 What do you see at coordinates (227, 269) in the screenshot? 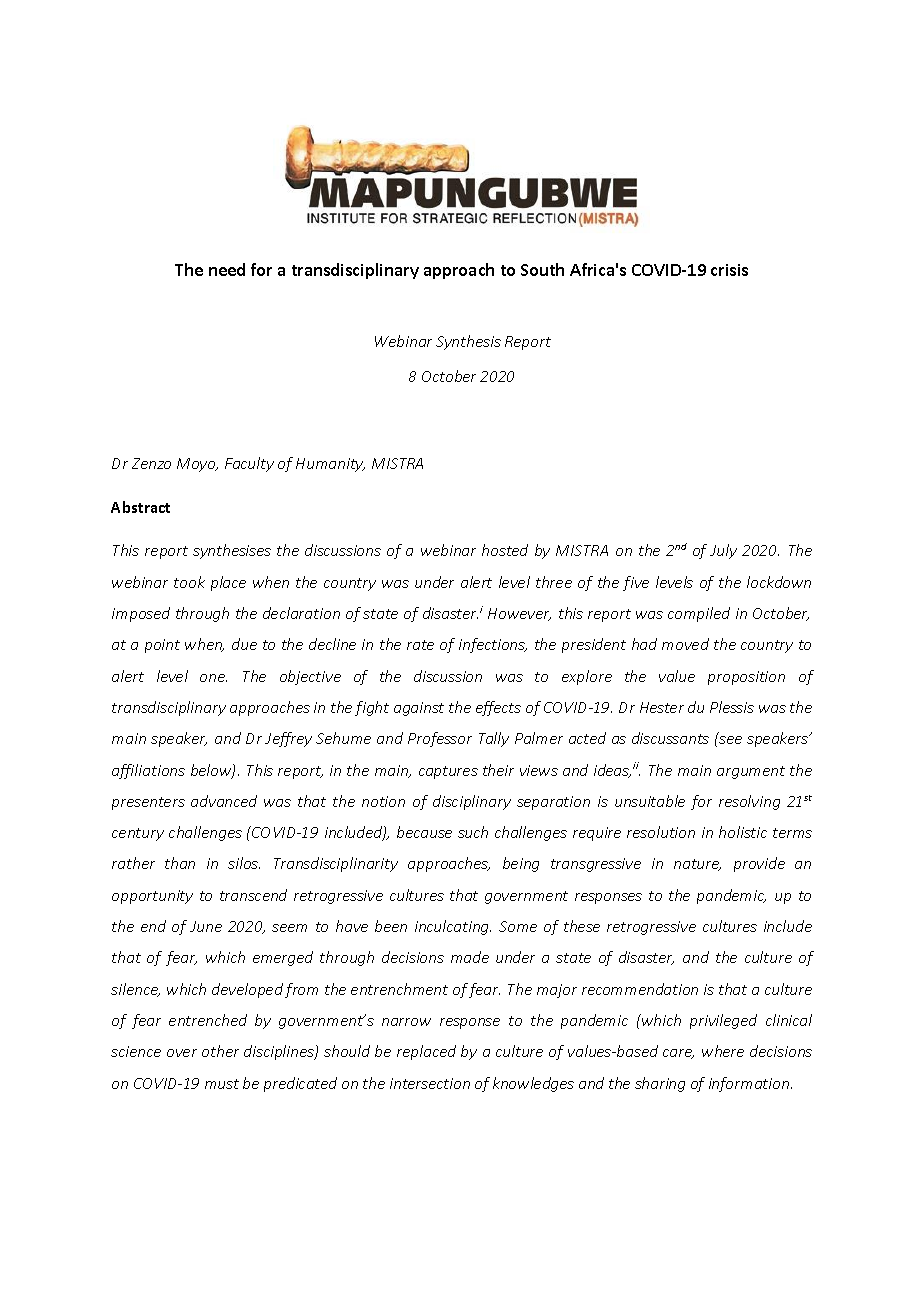
I see `need` at bounding box center [227, 269].
